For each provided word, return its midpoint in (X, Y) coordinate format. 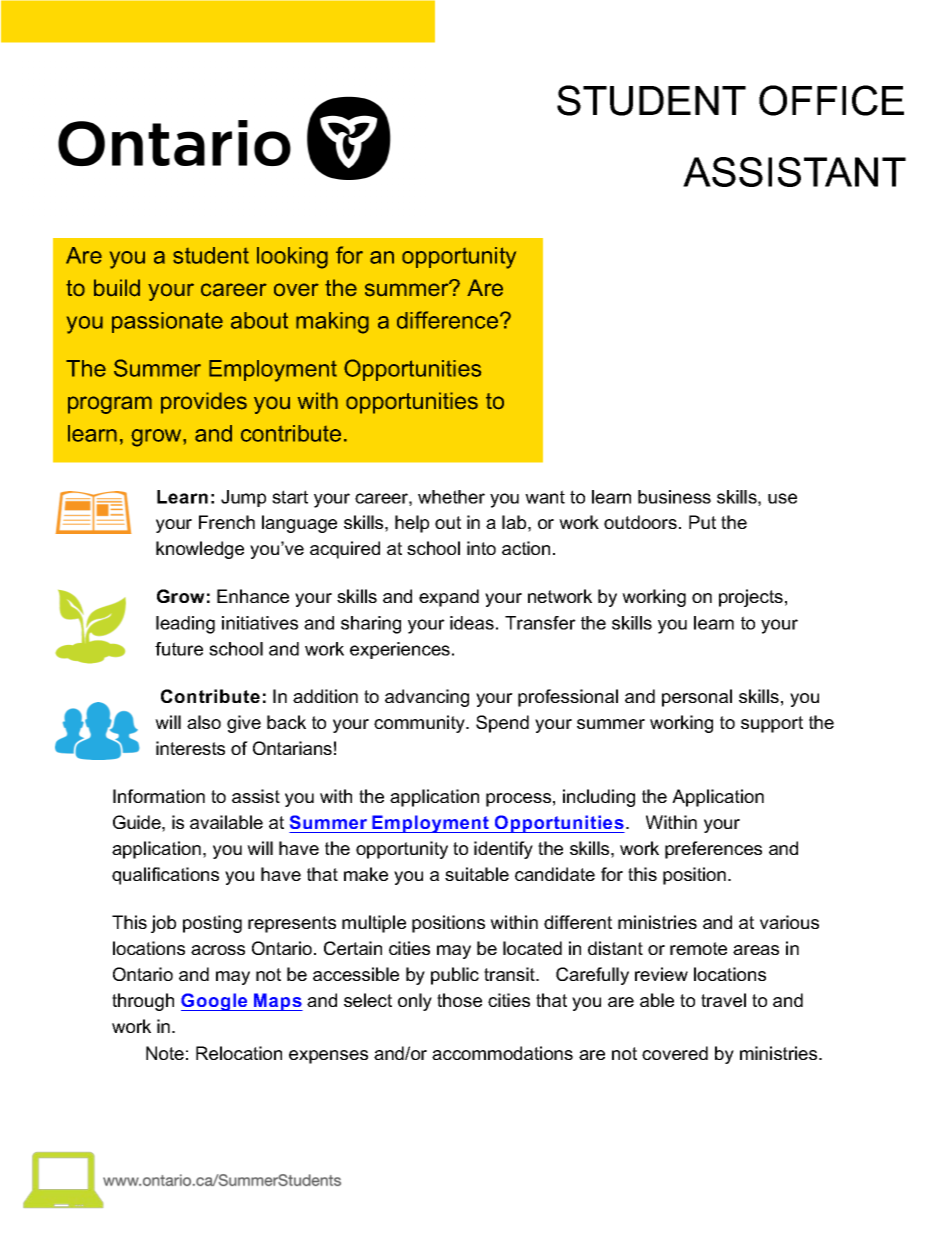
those (459, 1000)
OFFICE (831, 100)
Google (215, 1002)
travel (723, 1000)
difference (449, 320)
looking (292, 258)
